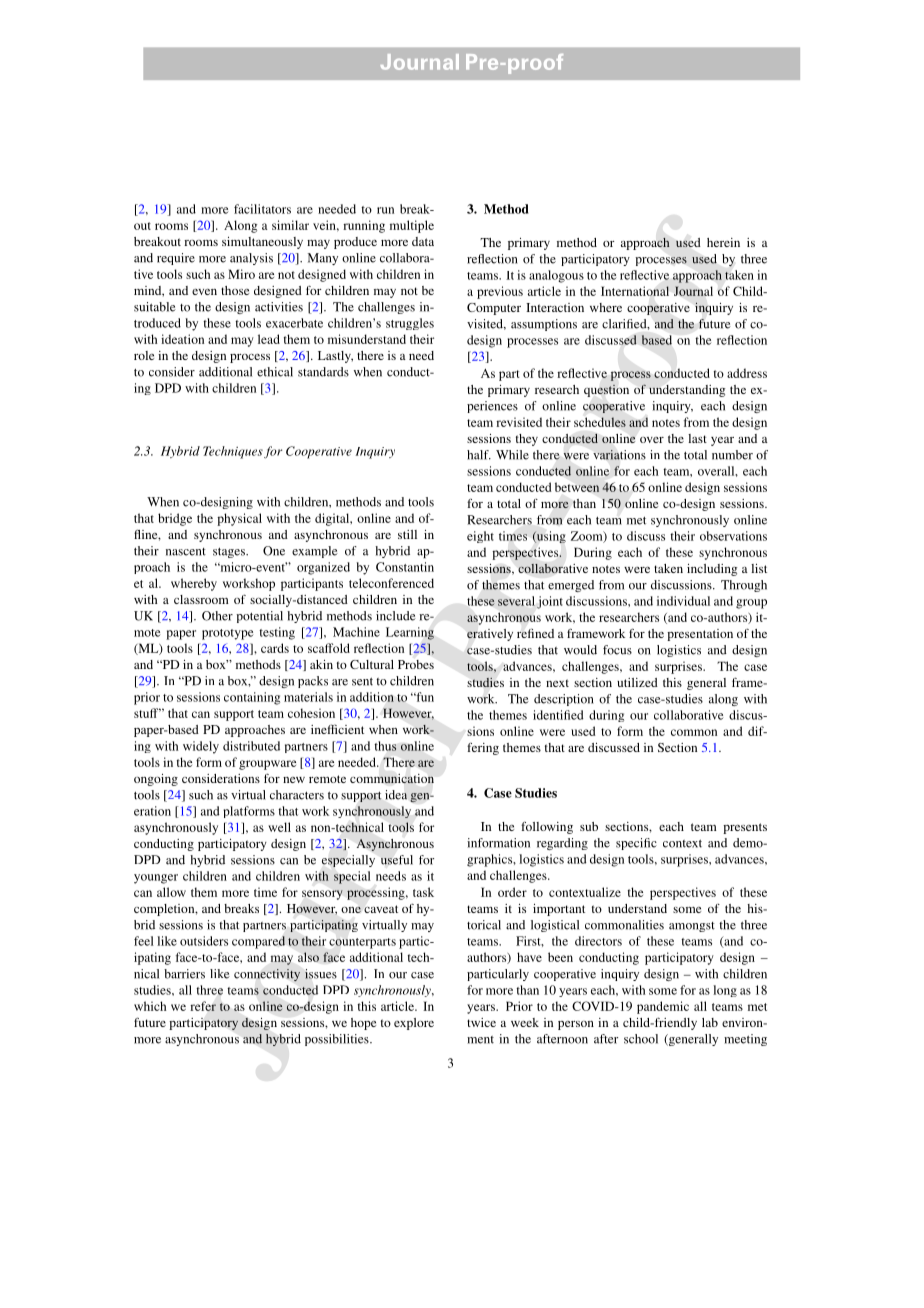  What do you see at coordinates (723, 242) in the page?
I see `herein` at bounding box center [723, 242].
